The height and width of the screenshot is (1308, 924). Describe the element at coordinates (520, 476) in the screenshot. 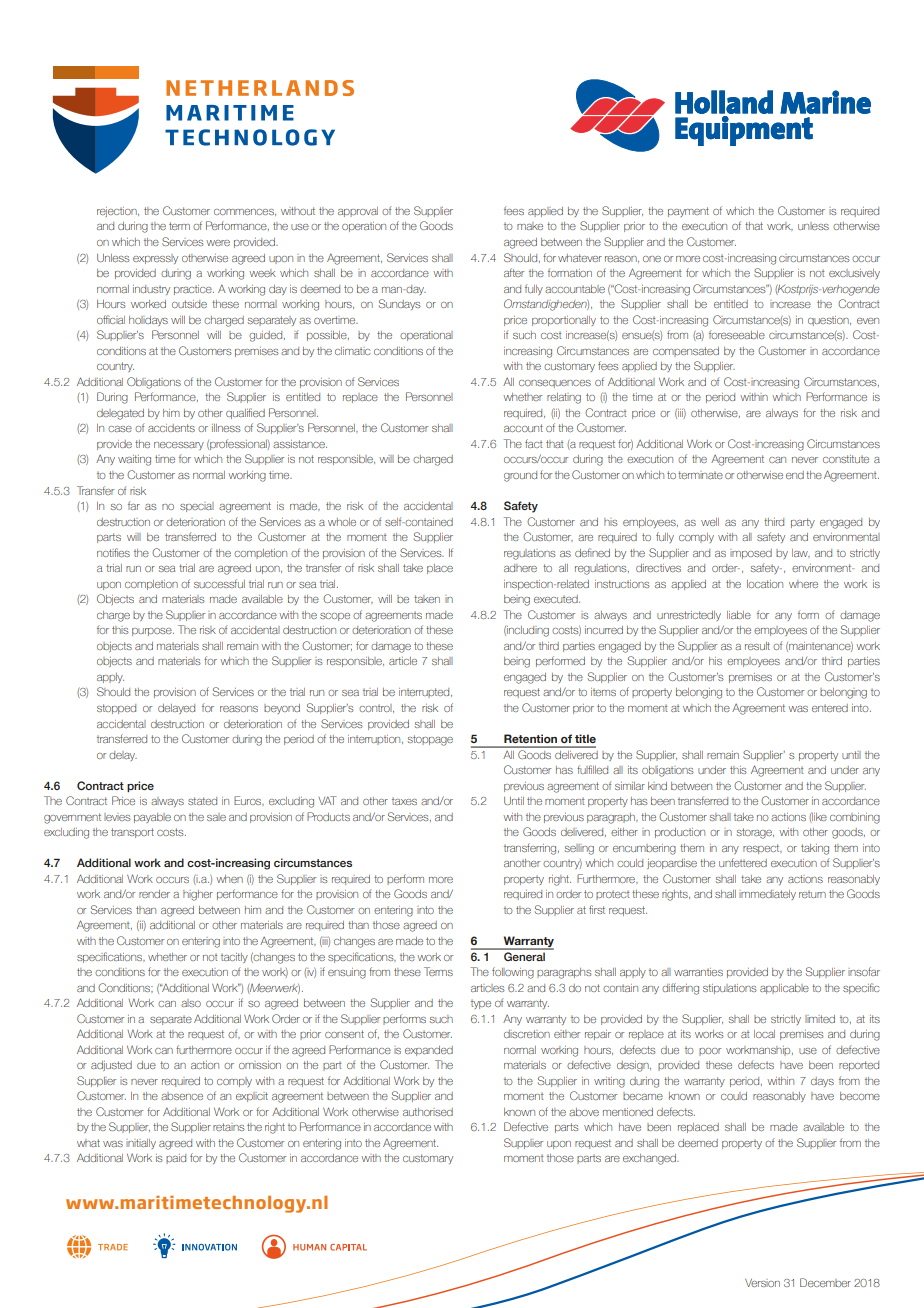

I see `ground` at that location.
